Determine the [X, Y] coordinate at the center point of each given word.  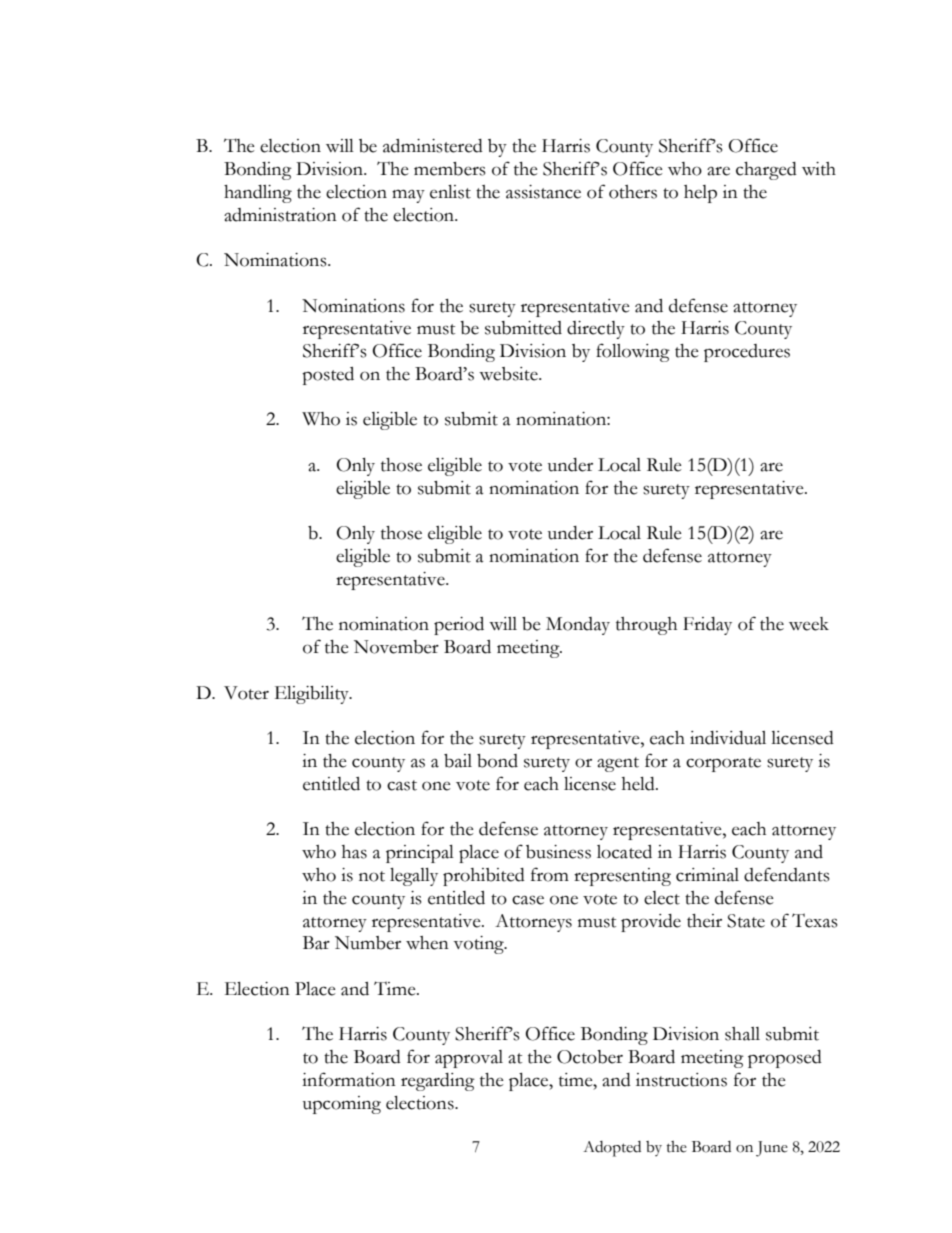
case [528, 900]
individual [728, 738]
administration [280, 215]
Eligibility [313, 695]
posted [328, 376]
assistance [543, 192]
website [509, 374]
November [396, 647]
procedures [747, 353]
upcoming [342, 1105]
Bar [316, 943]
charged [766, 171]
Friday [707, 626]
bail [458, 761]
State [746, 921]
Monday [578, 626]
